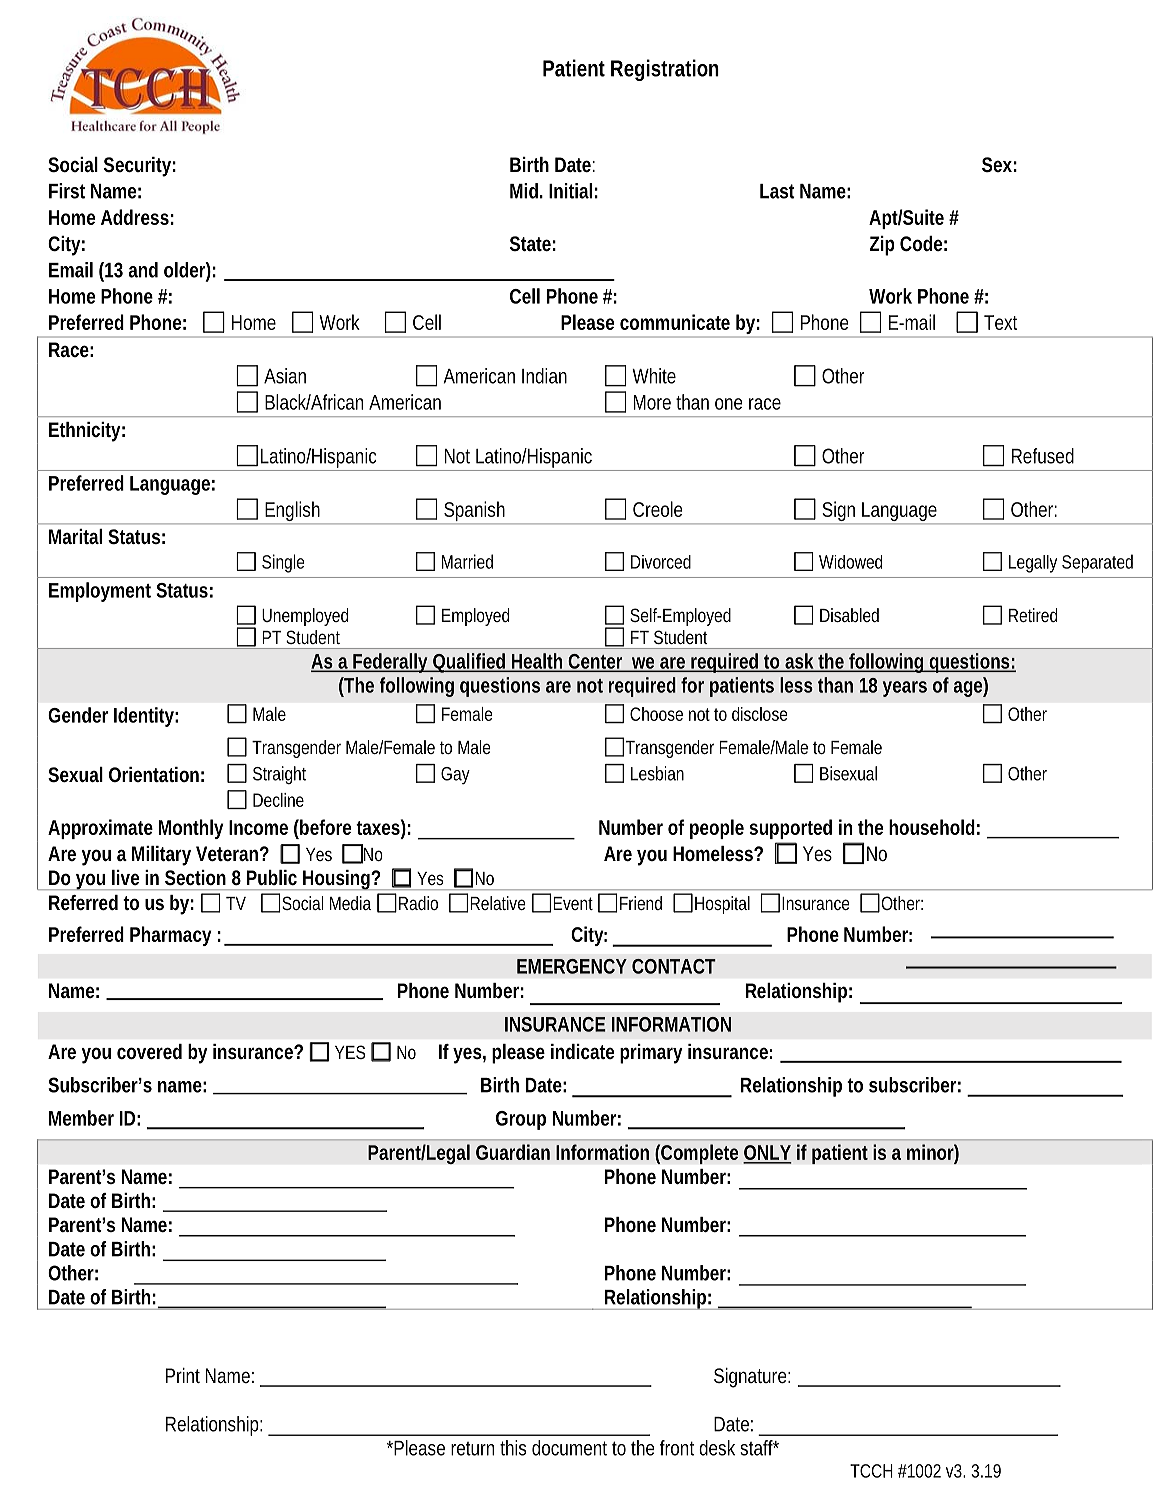 This screenshot has width=1166, height=1509. Describe the element at coordinates (921, 243) in the screenshot. I see `Code` at that location.
